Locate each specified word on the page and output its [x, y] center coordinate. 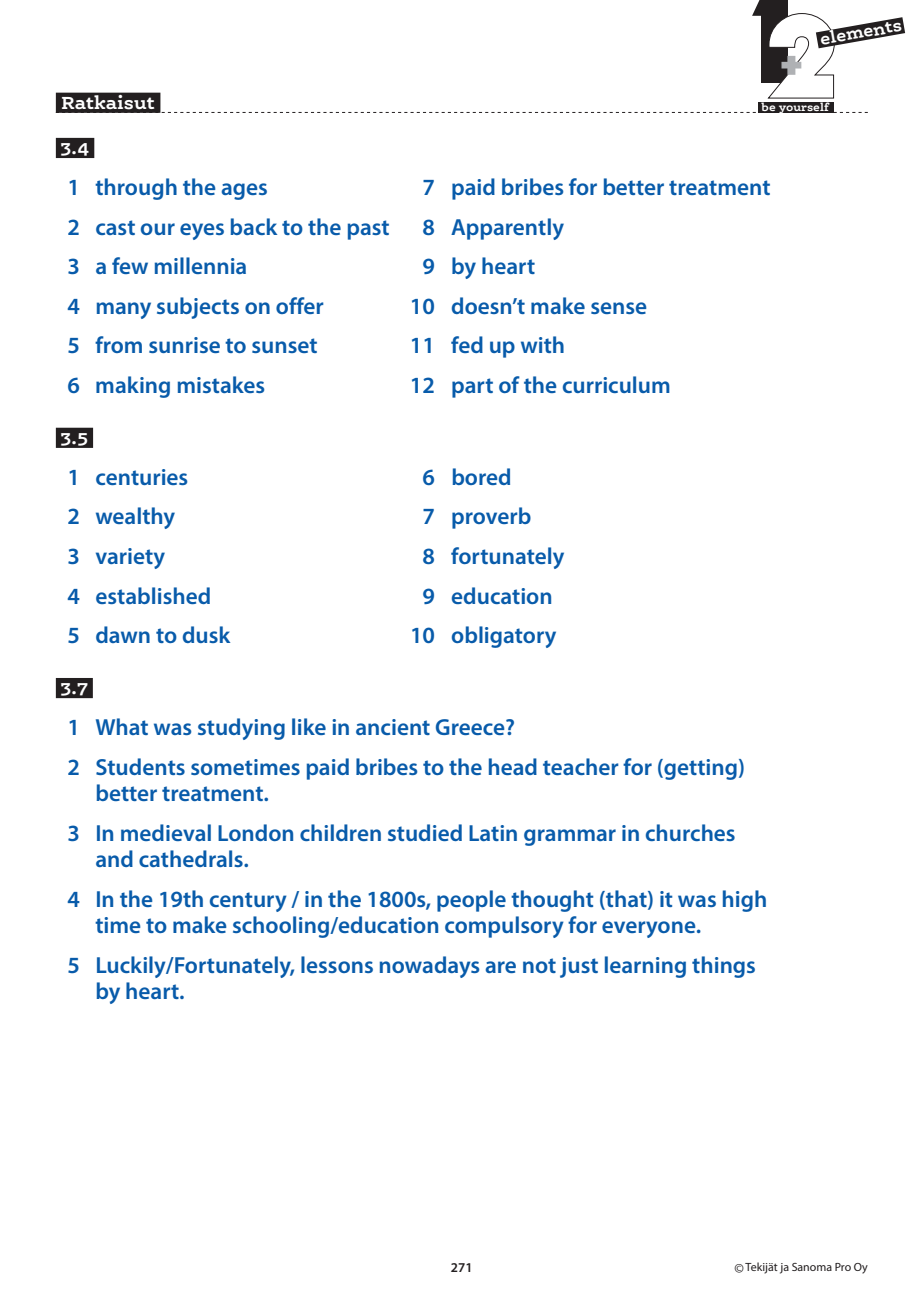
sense [619, 308]
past [368, 230]
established [153, 595]
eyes [202, 231]
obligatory [504, 637]
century [248, 902]
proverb [491, 518]
